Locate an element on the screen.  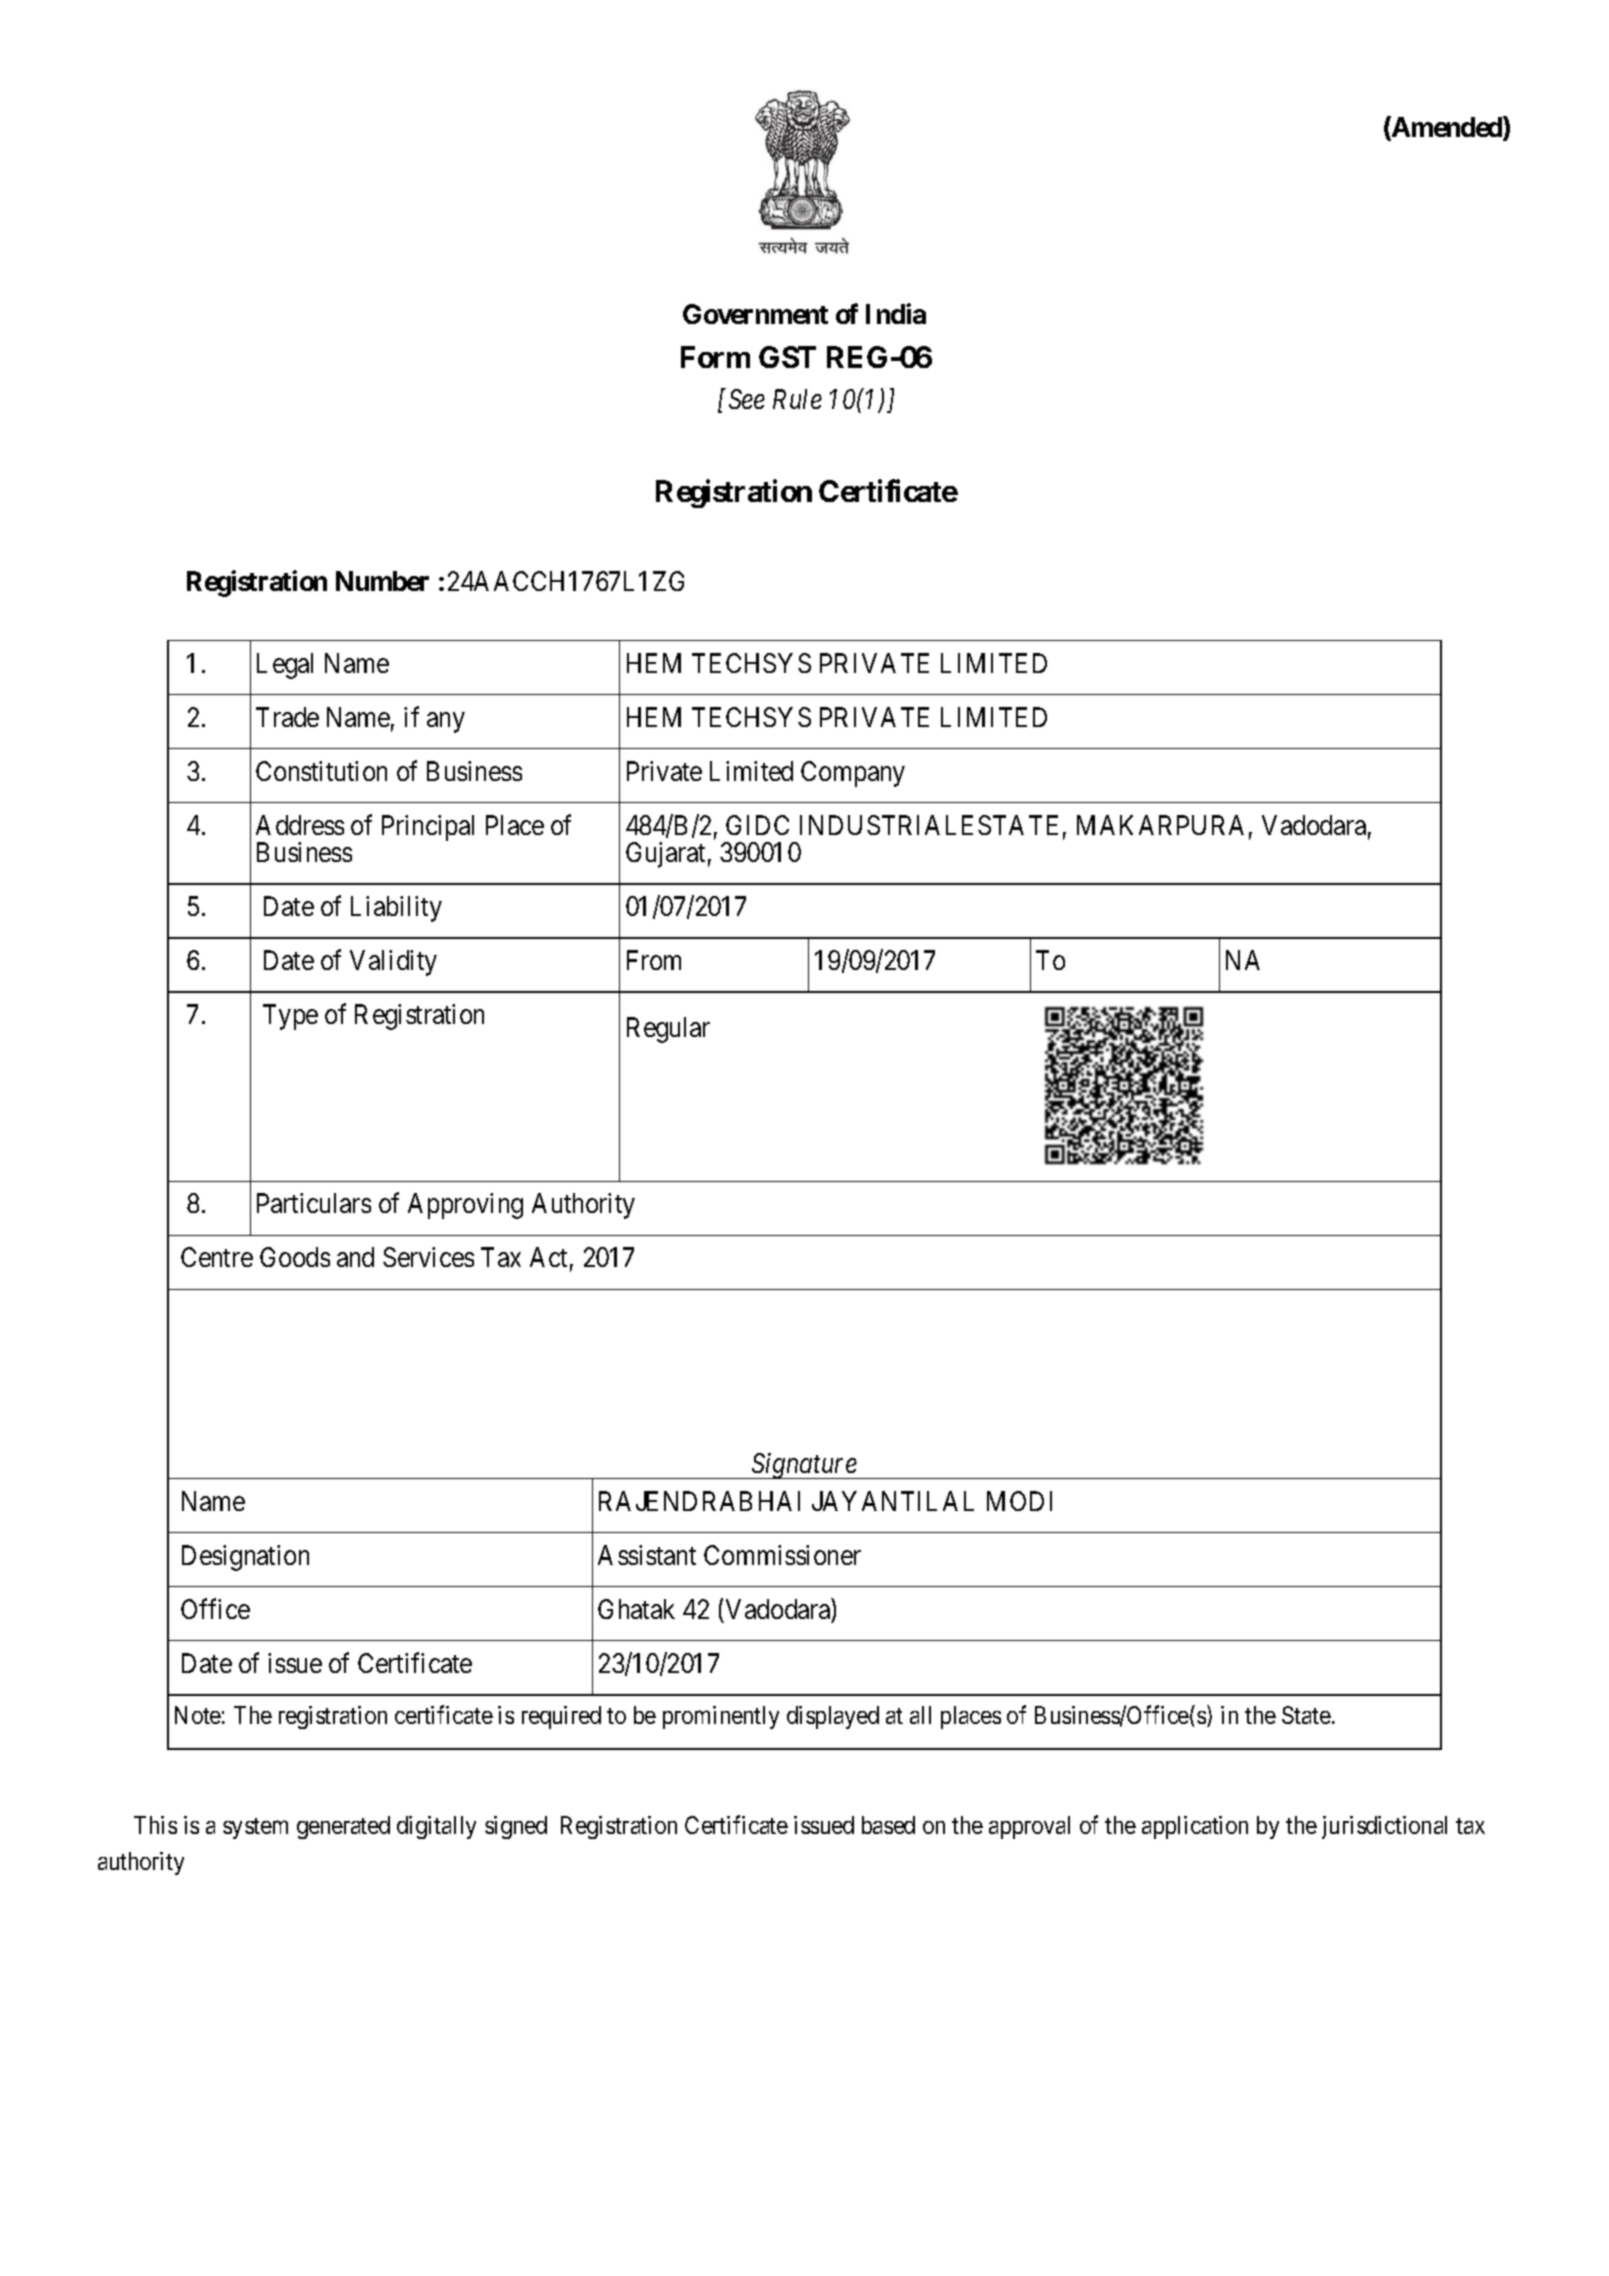
From is located at coordinates (654, 960).
